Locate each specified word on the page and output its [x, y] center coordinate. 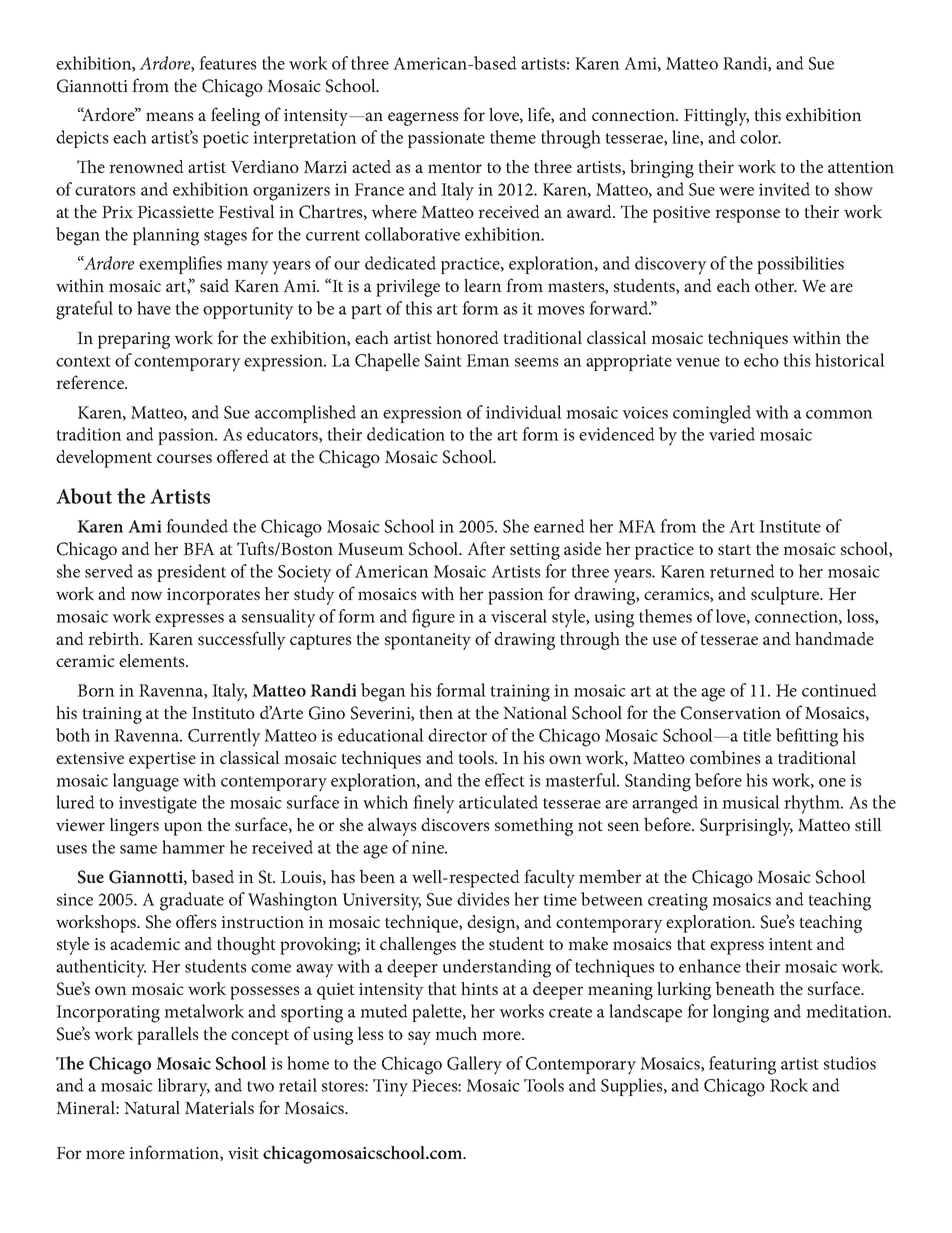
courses [184, 458]
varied [732, 434]
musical [751, 802]
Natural [152, 1107]
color [760, 137]
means [170, 116]
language [146, 782]
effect [505, 780]
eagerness [423, 119]
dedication [406, 434]
